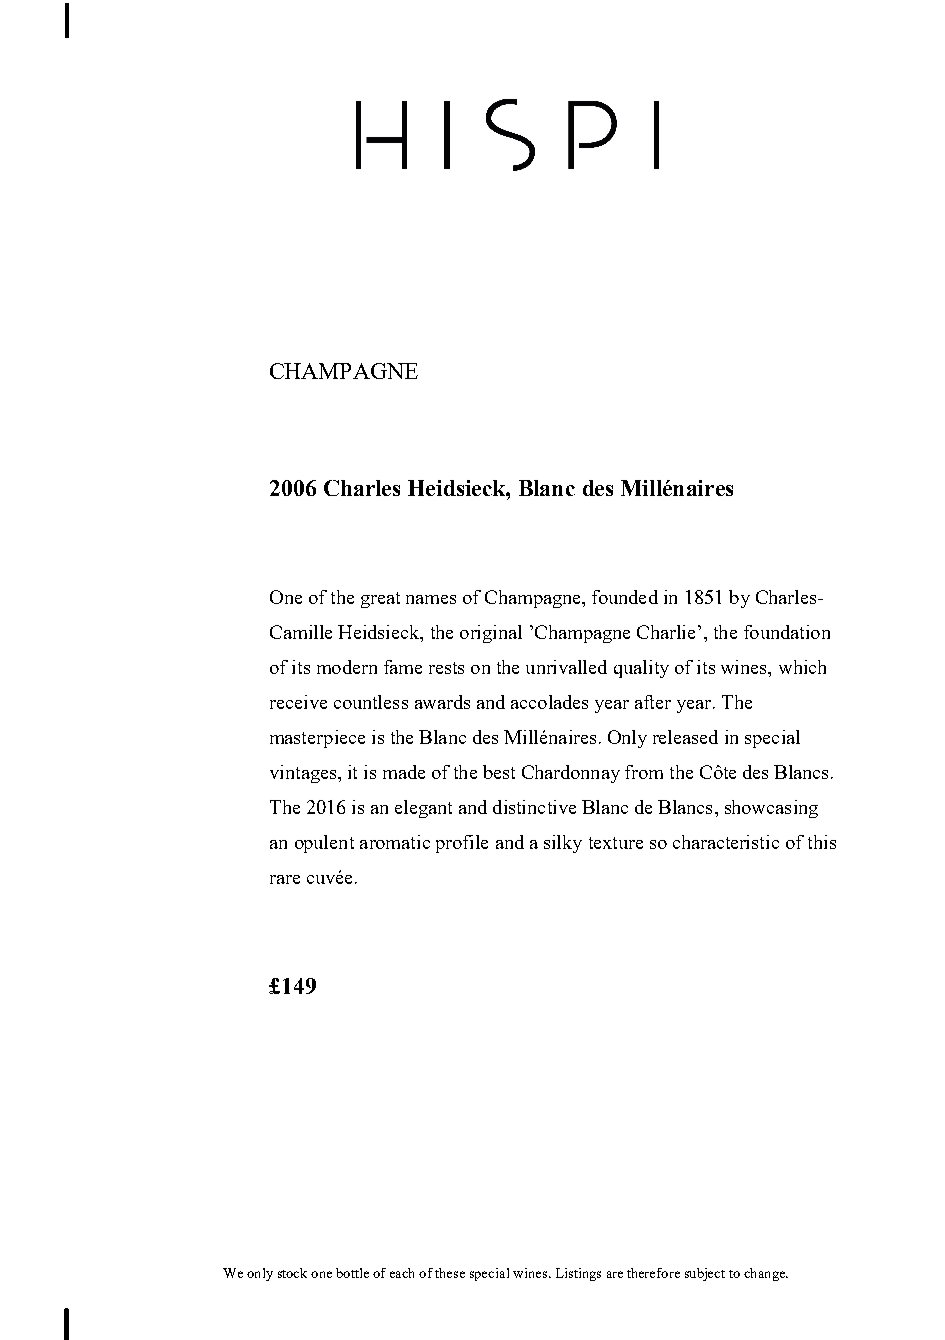 The width and height of the screenshot is (945, 1340). I want to click on original, so click(491, 634).
